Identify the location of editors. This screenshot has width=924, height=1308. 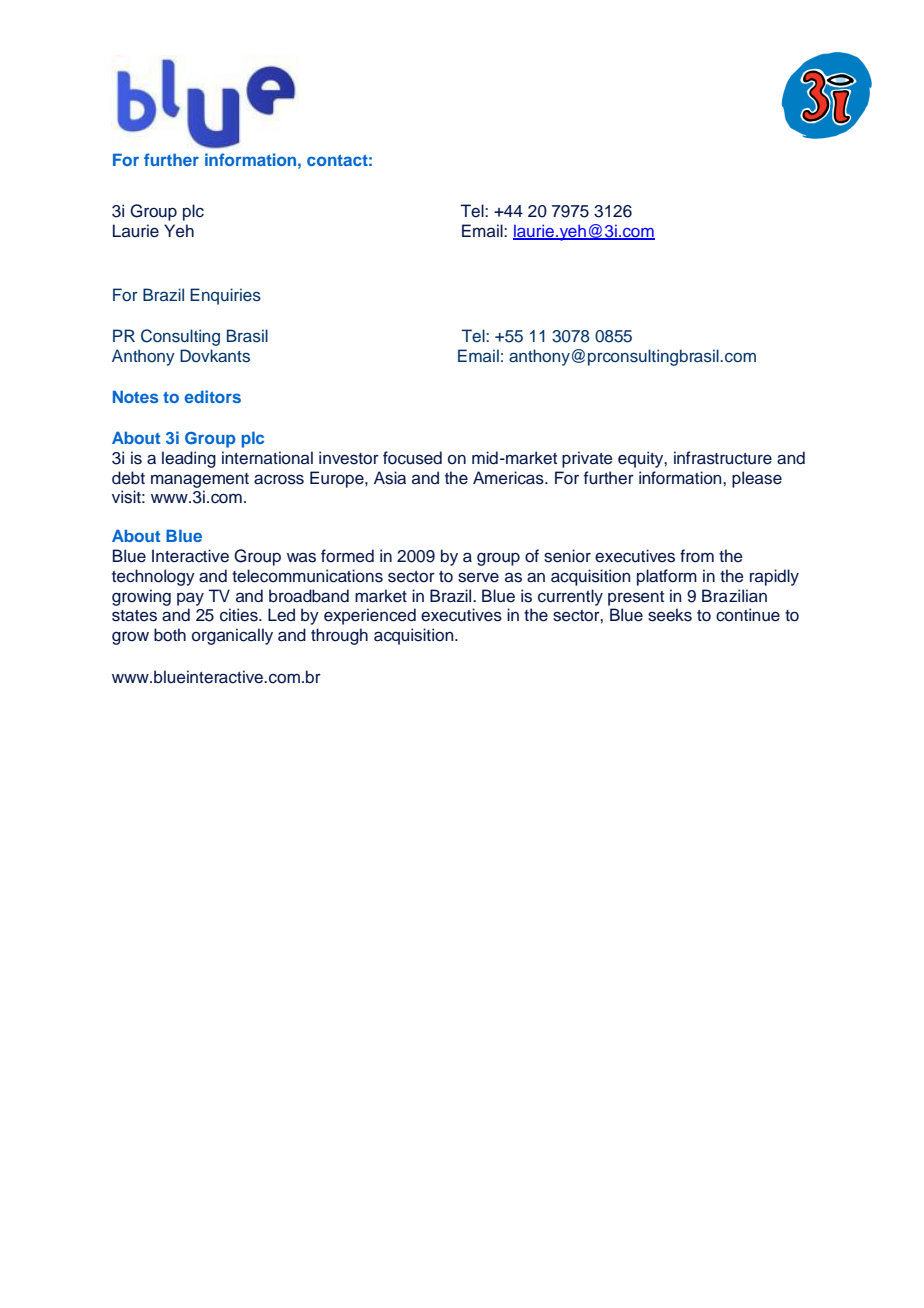
(212, 396).
